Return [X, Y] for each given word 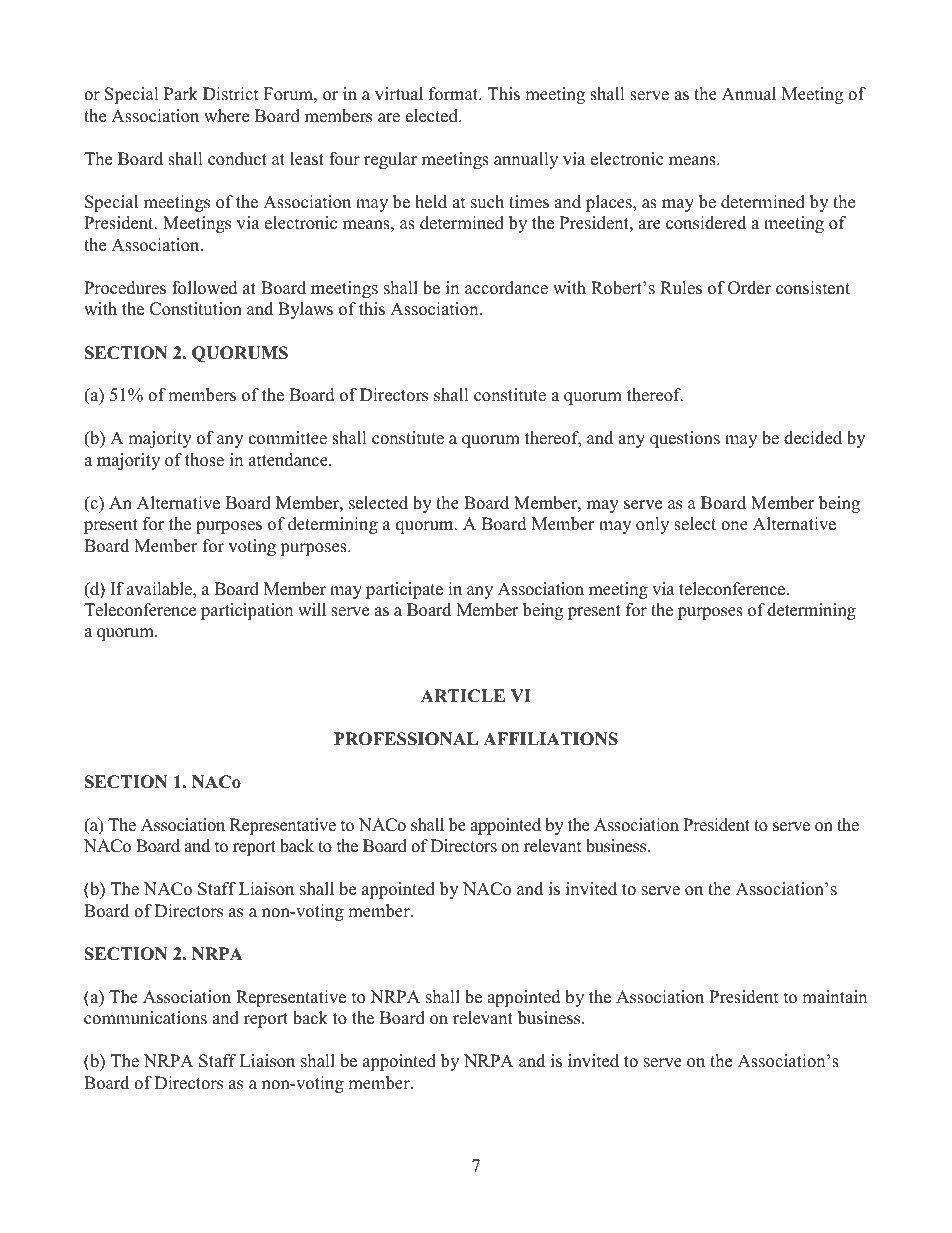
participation [247, 611]
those [204, 460]
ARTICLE [463, 696]
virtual [399, 94]
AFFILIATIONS [550, 739]
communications [145, 1018]
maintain [834, 996]
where [226, 116]
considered [706, 223]
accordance [506, 288]
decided [813, 438]
